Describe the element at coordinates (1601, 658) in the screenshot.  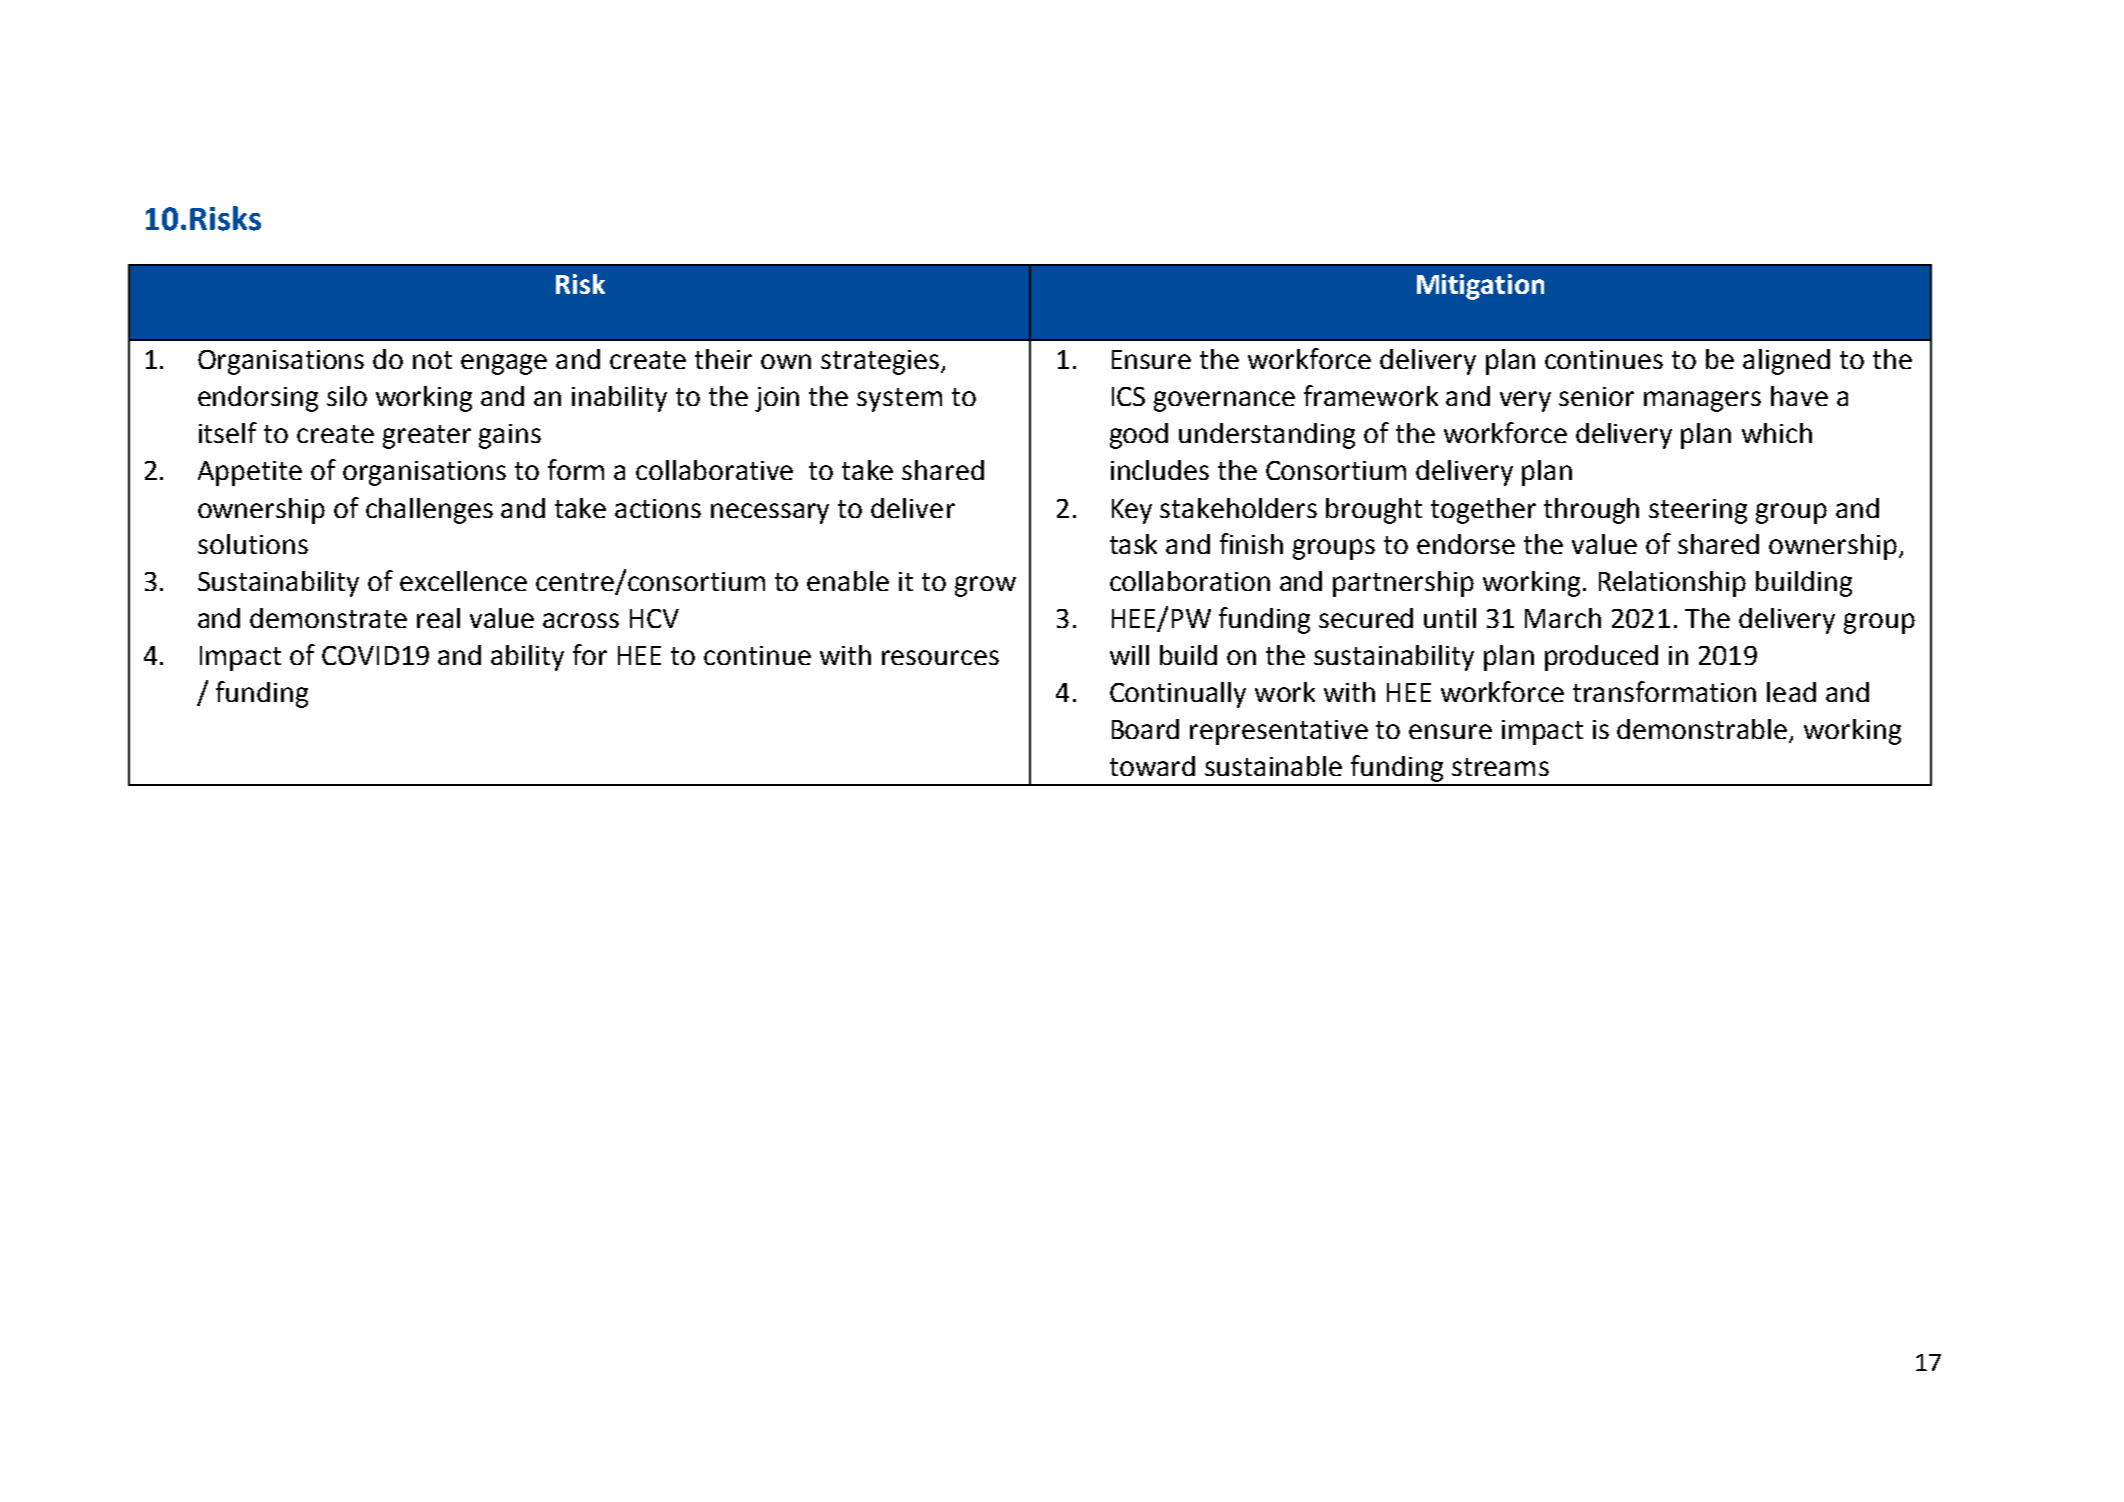
I see `produced` at that location.
